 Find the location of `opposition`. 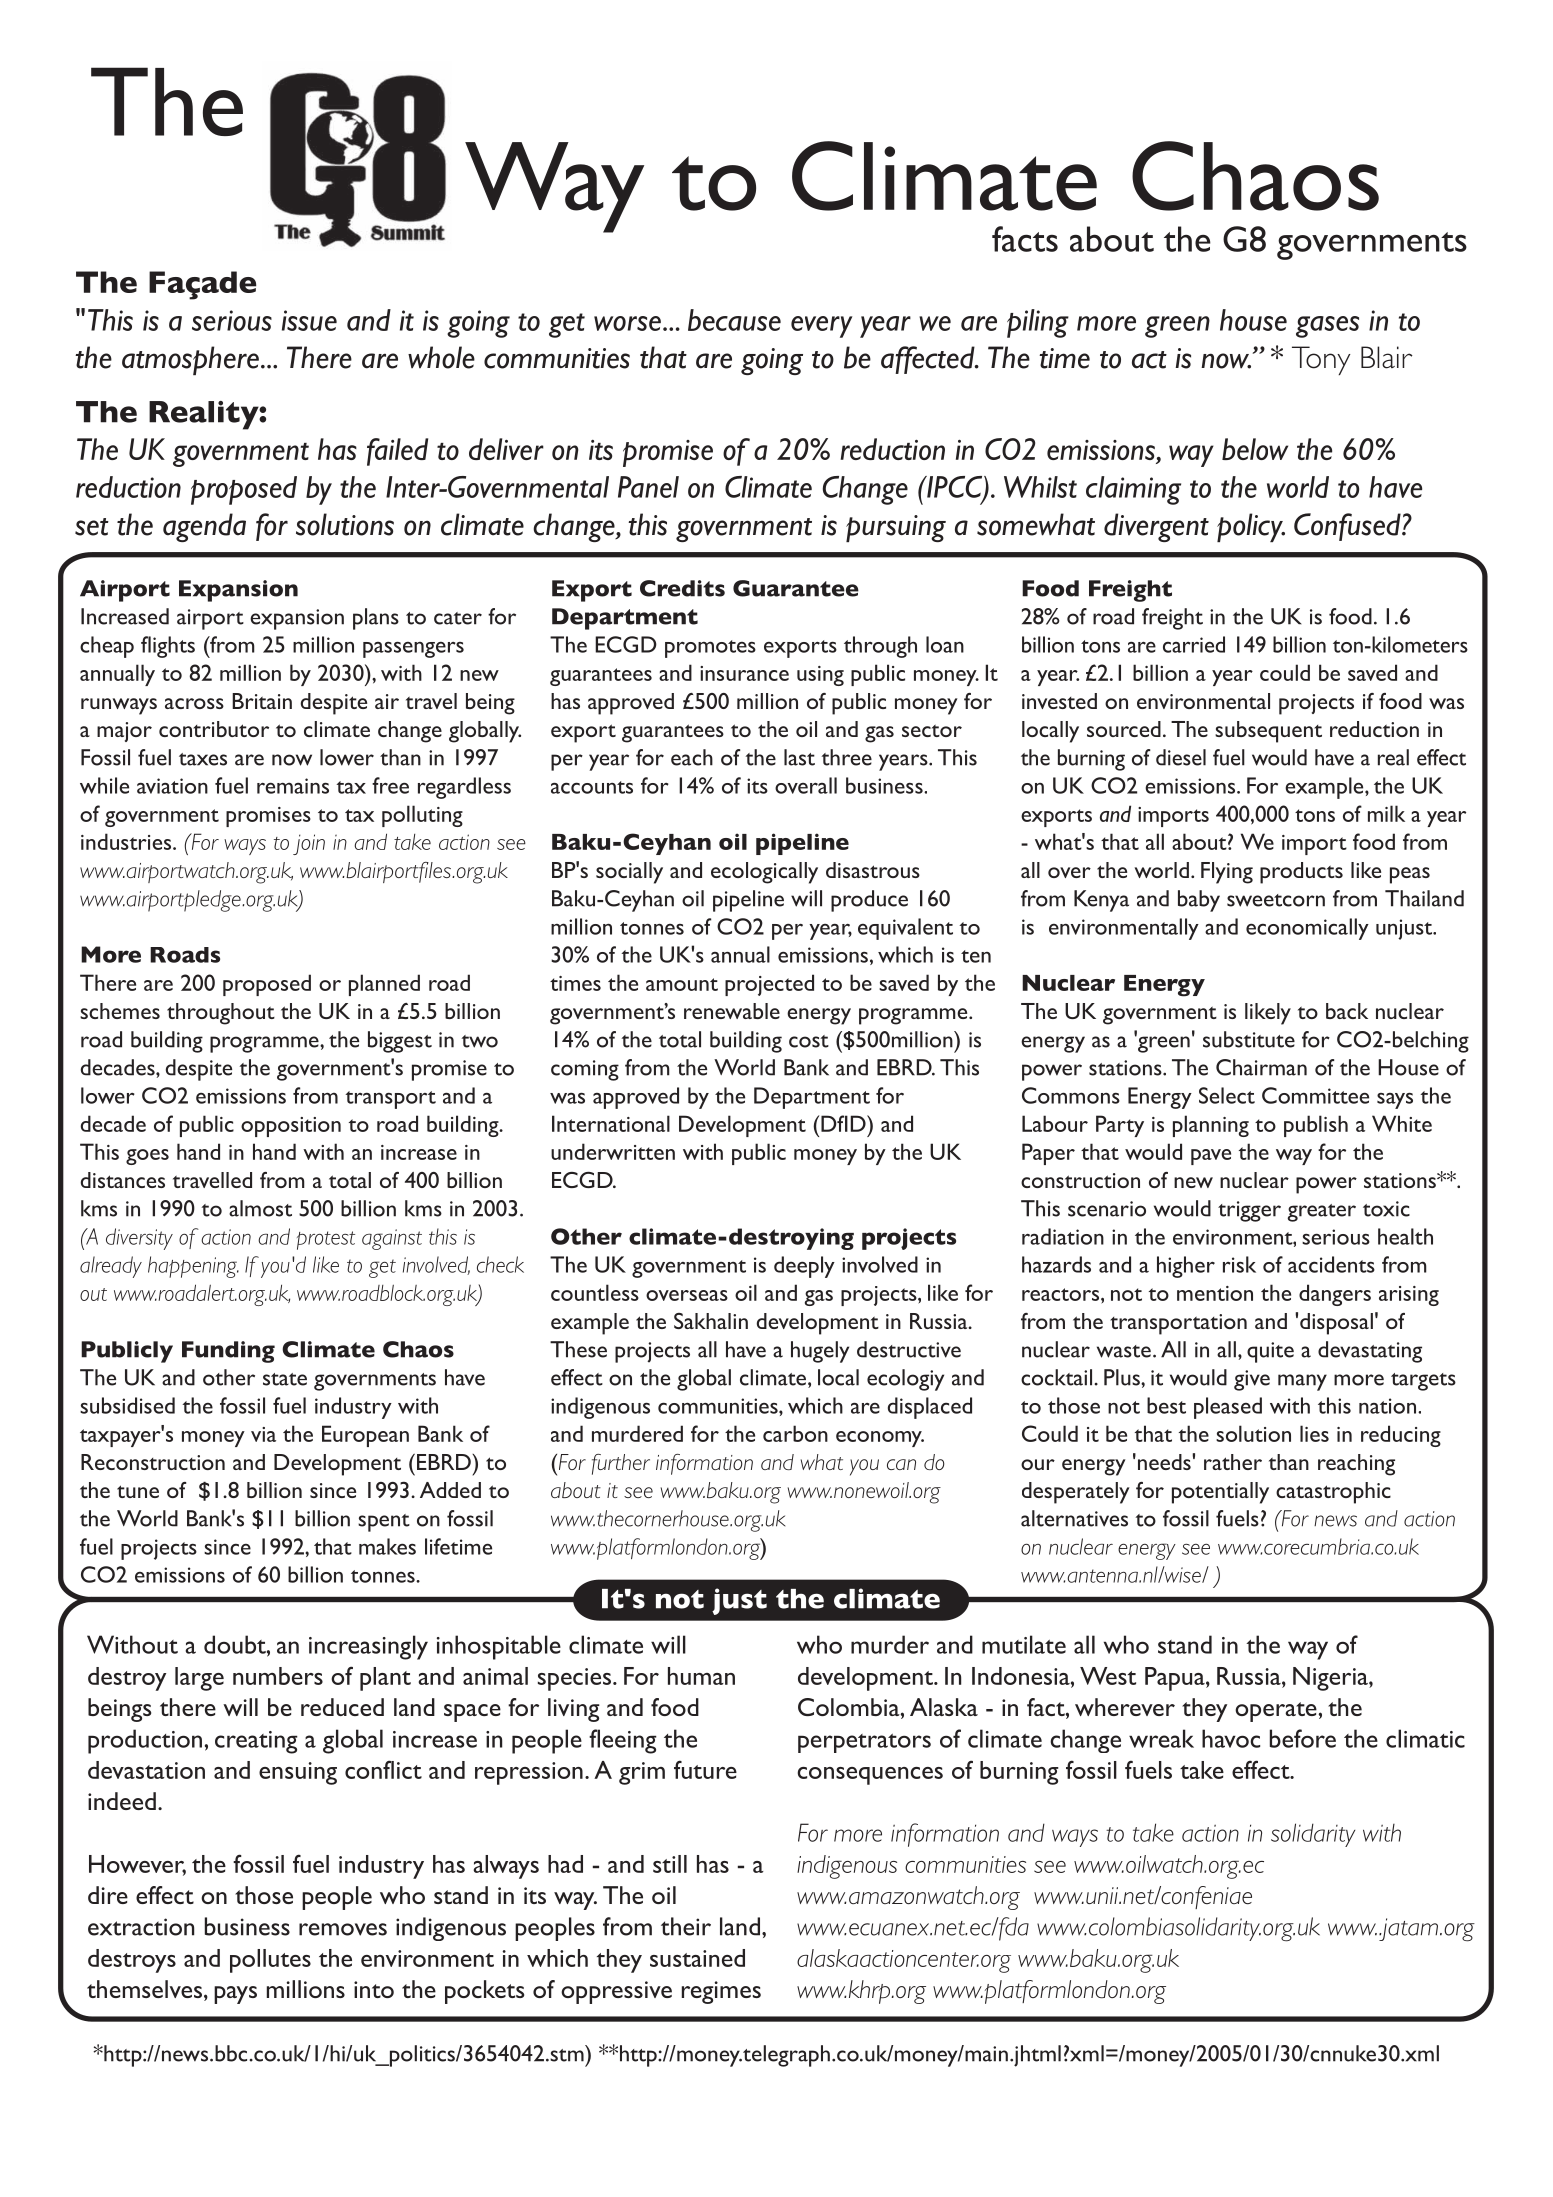

opposition is located at coordinates (291, 1127).
